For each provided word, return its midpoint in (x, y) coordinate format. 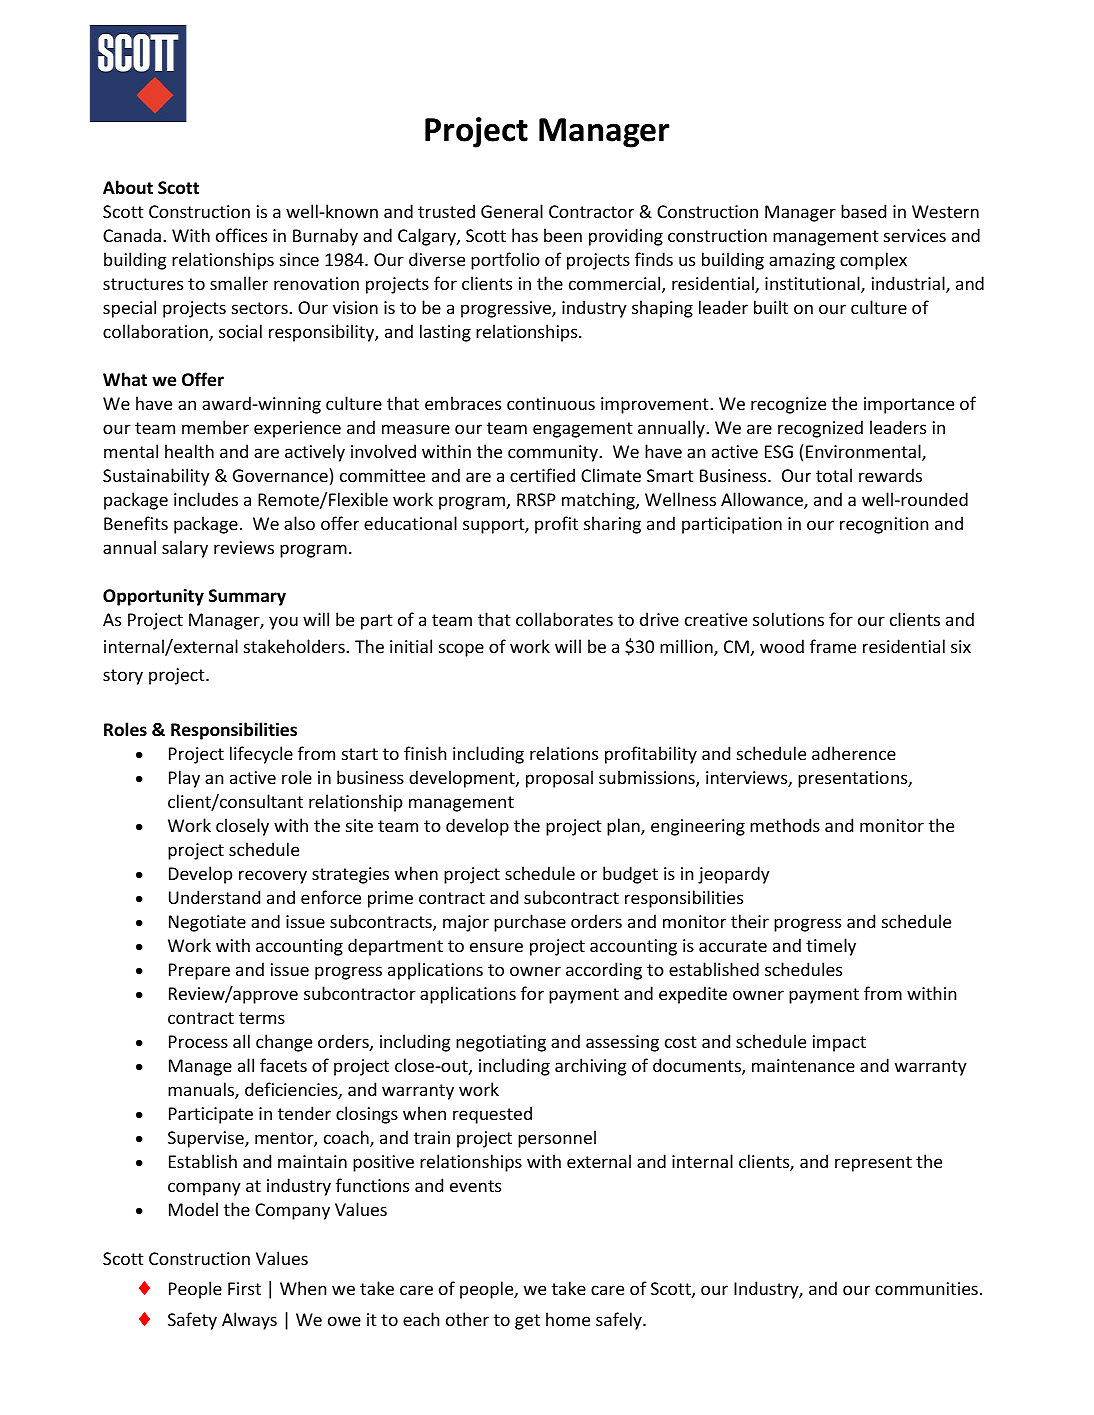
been (563, 235)
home (568, 1319)
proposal (559, 779)
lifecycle (261, 755)
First (244, 1288)
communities (926, 1288)
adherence (854, 753)
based (863, 211)
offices (241, 235)
